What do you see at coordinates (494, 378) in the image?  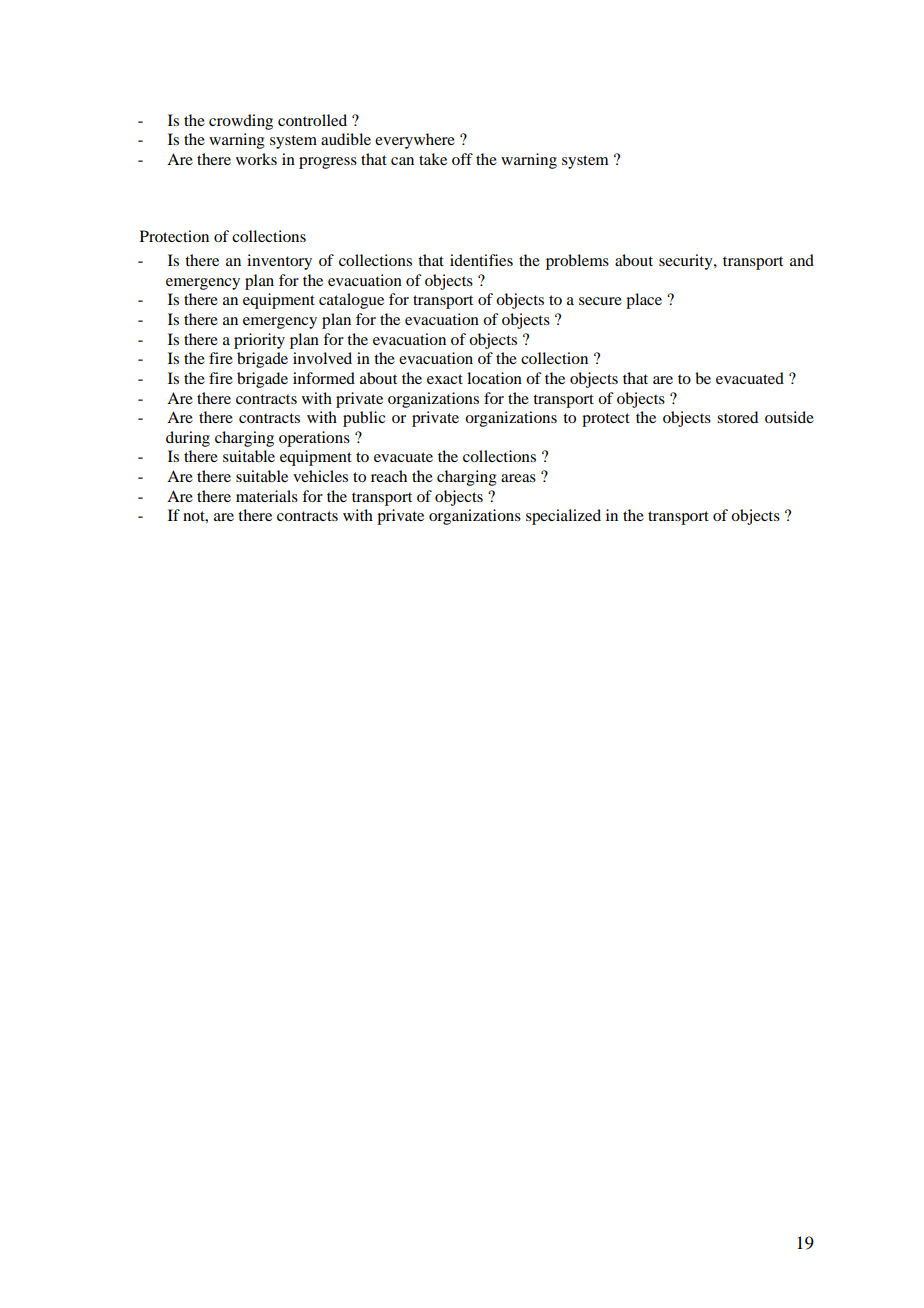 I see `location` at bounding box center [494, 378].
